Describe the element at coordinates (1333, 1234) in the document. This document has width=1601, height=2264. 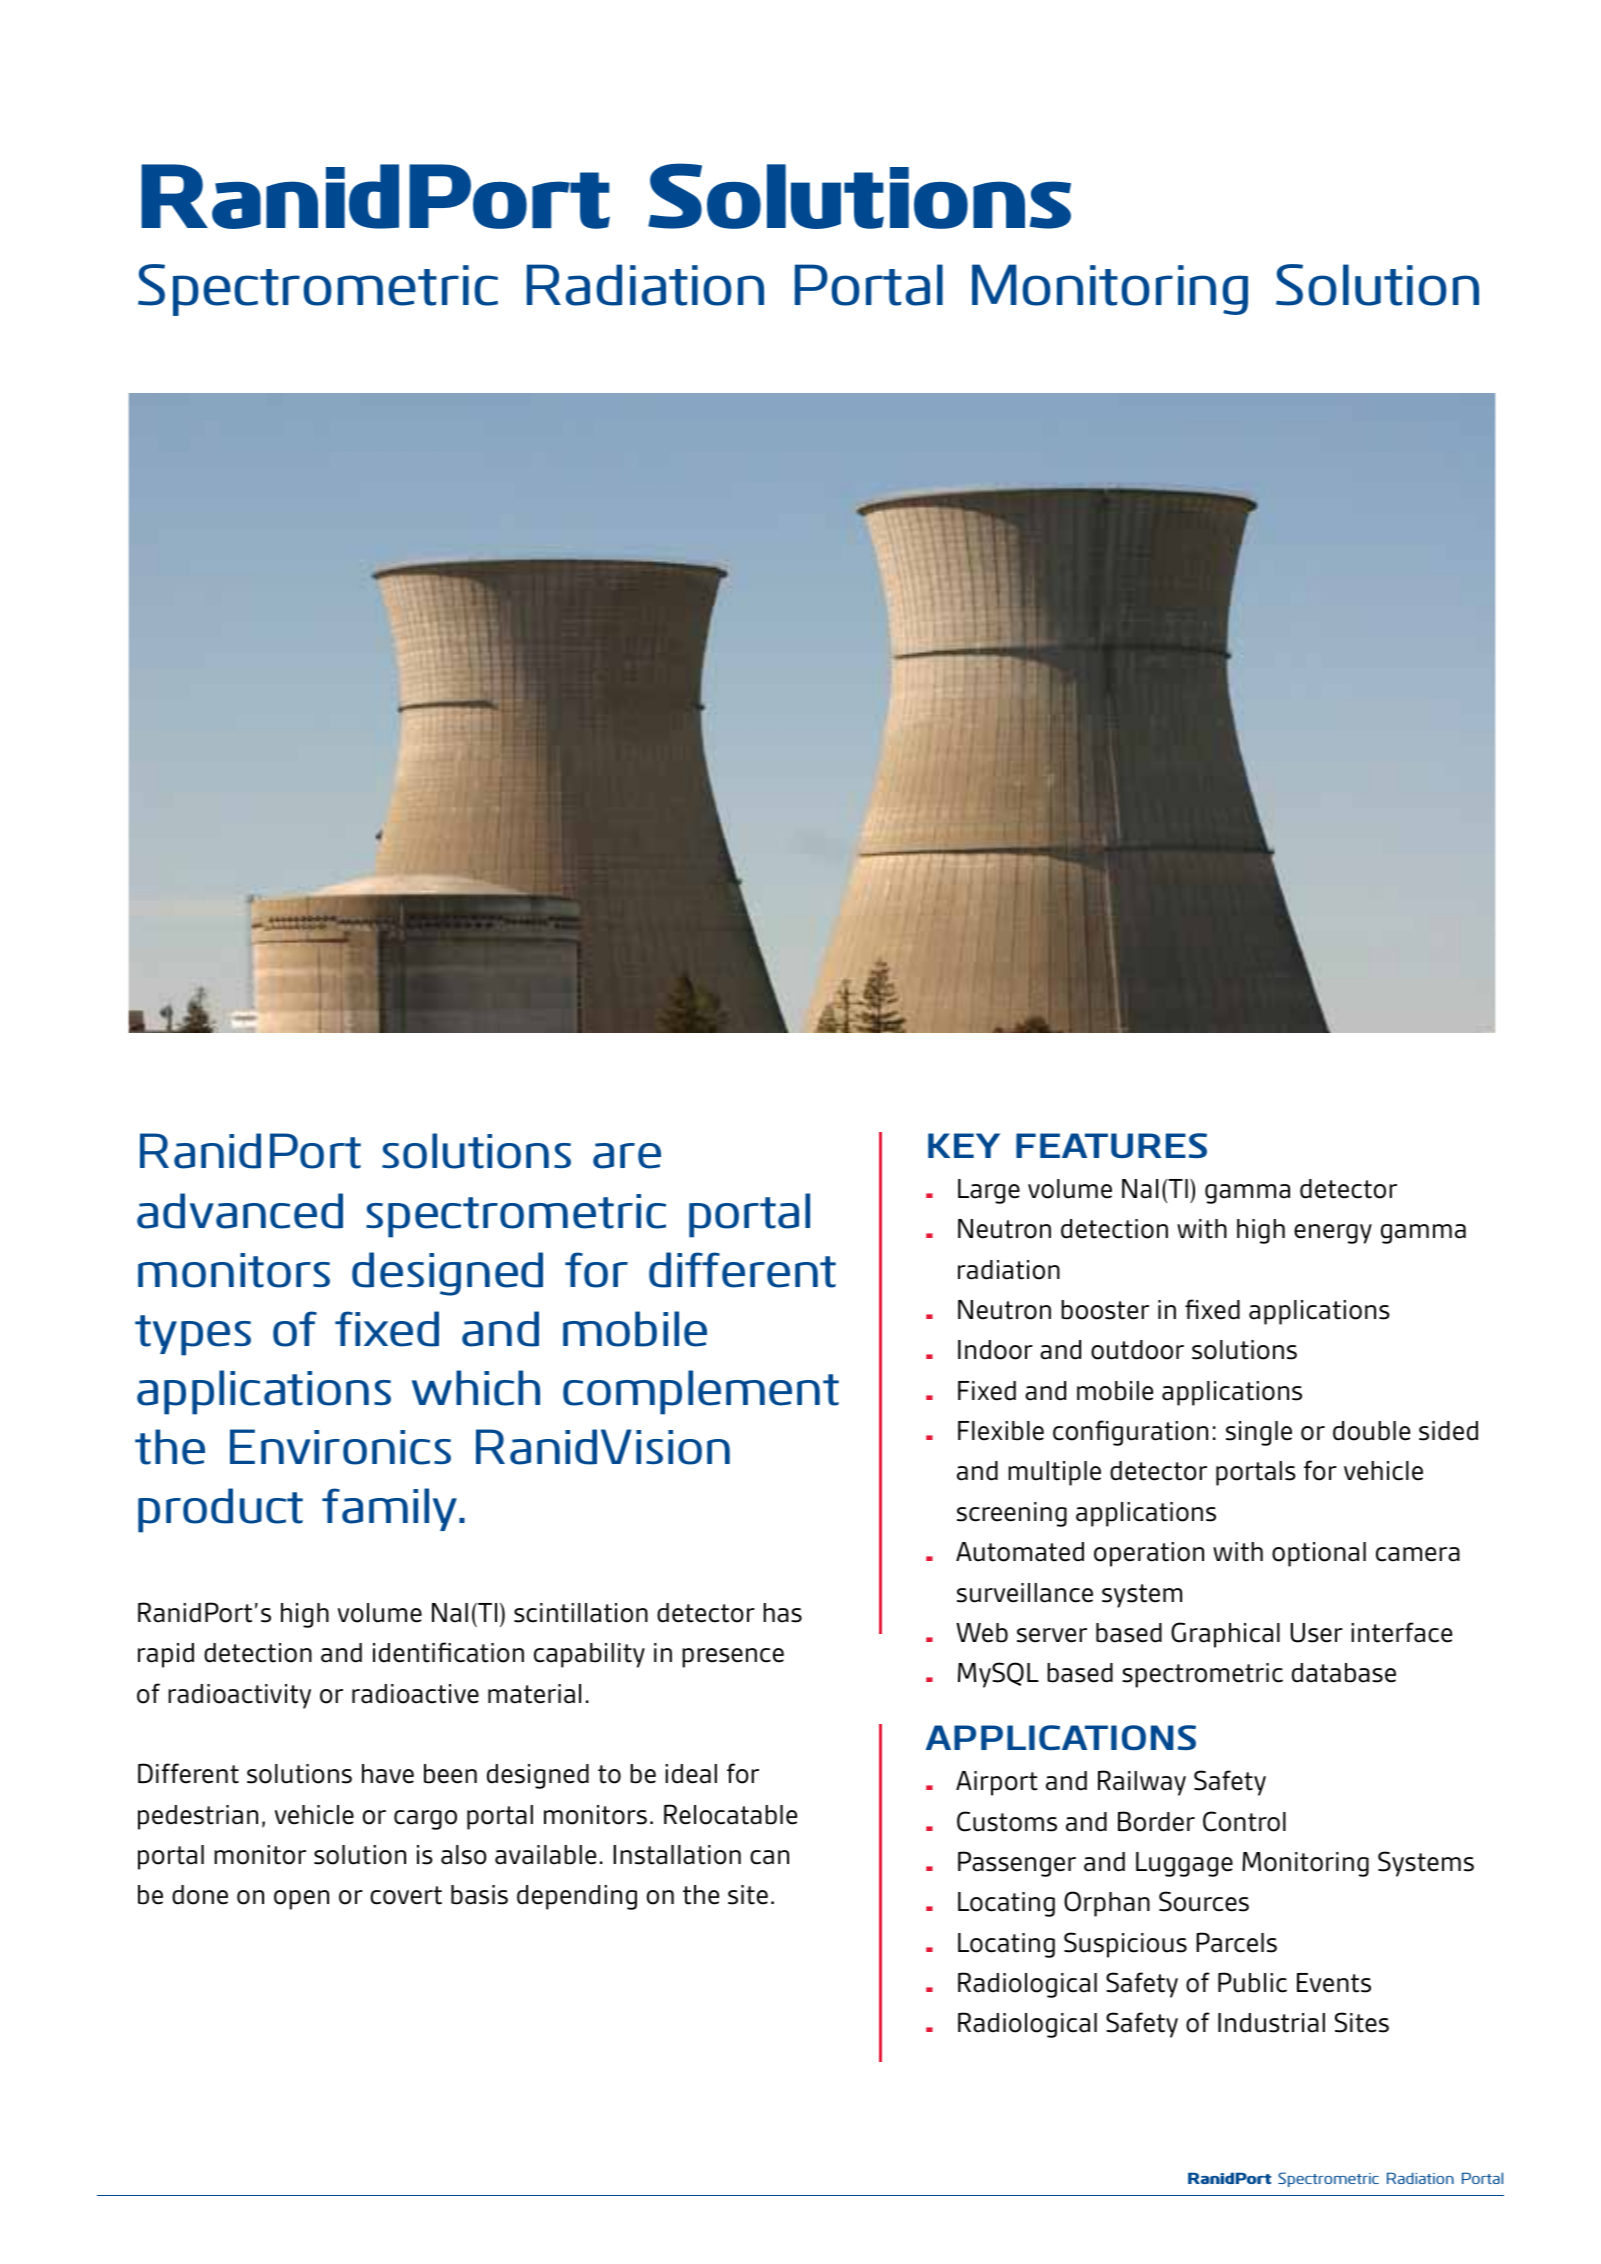
I see `energy` at that location.
